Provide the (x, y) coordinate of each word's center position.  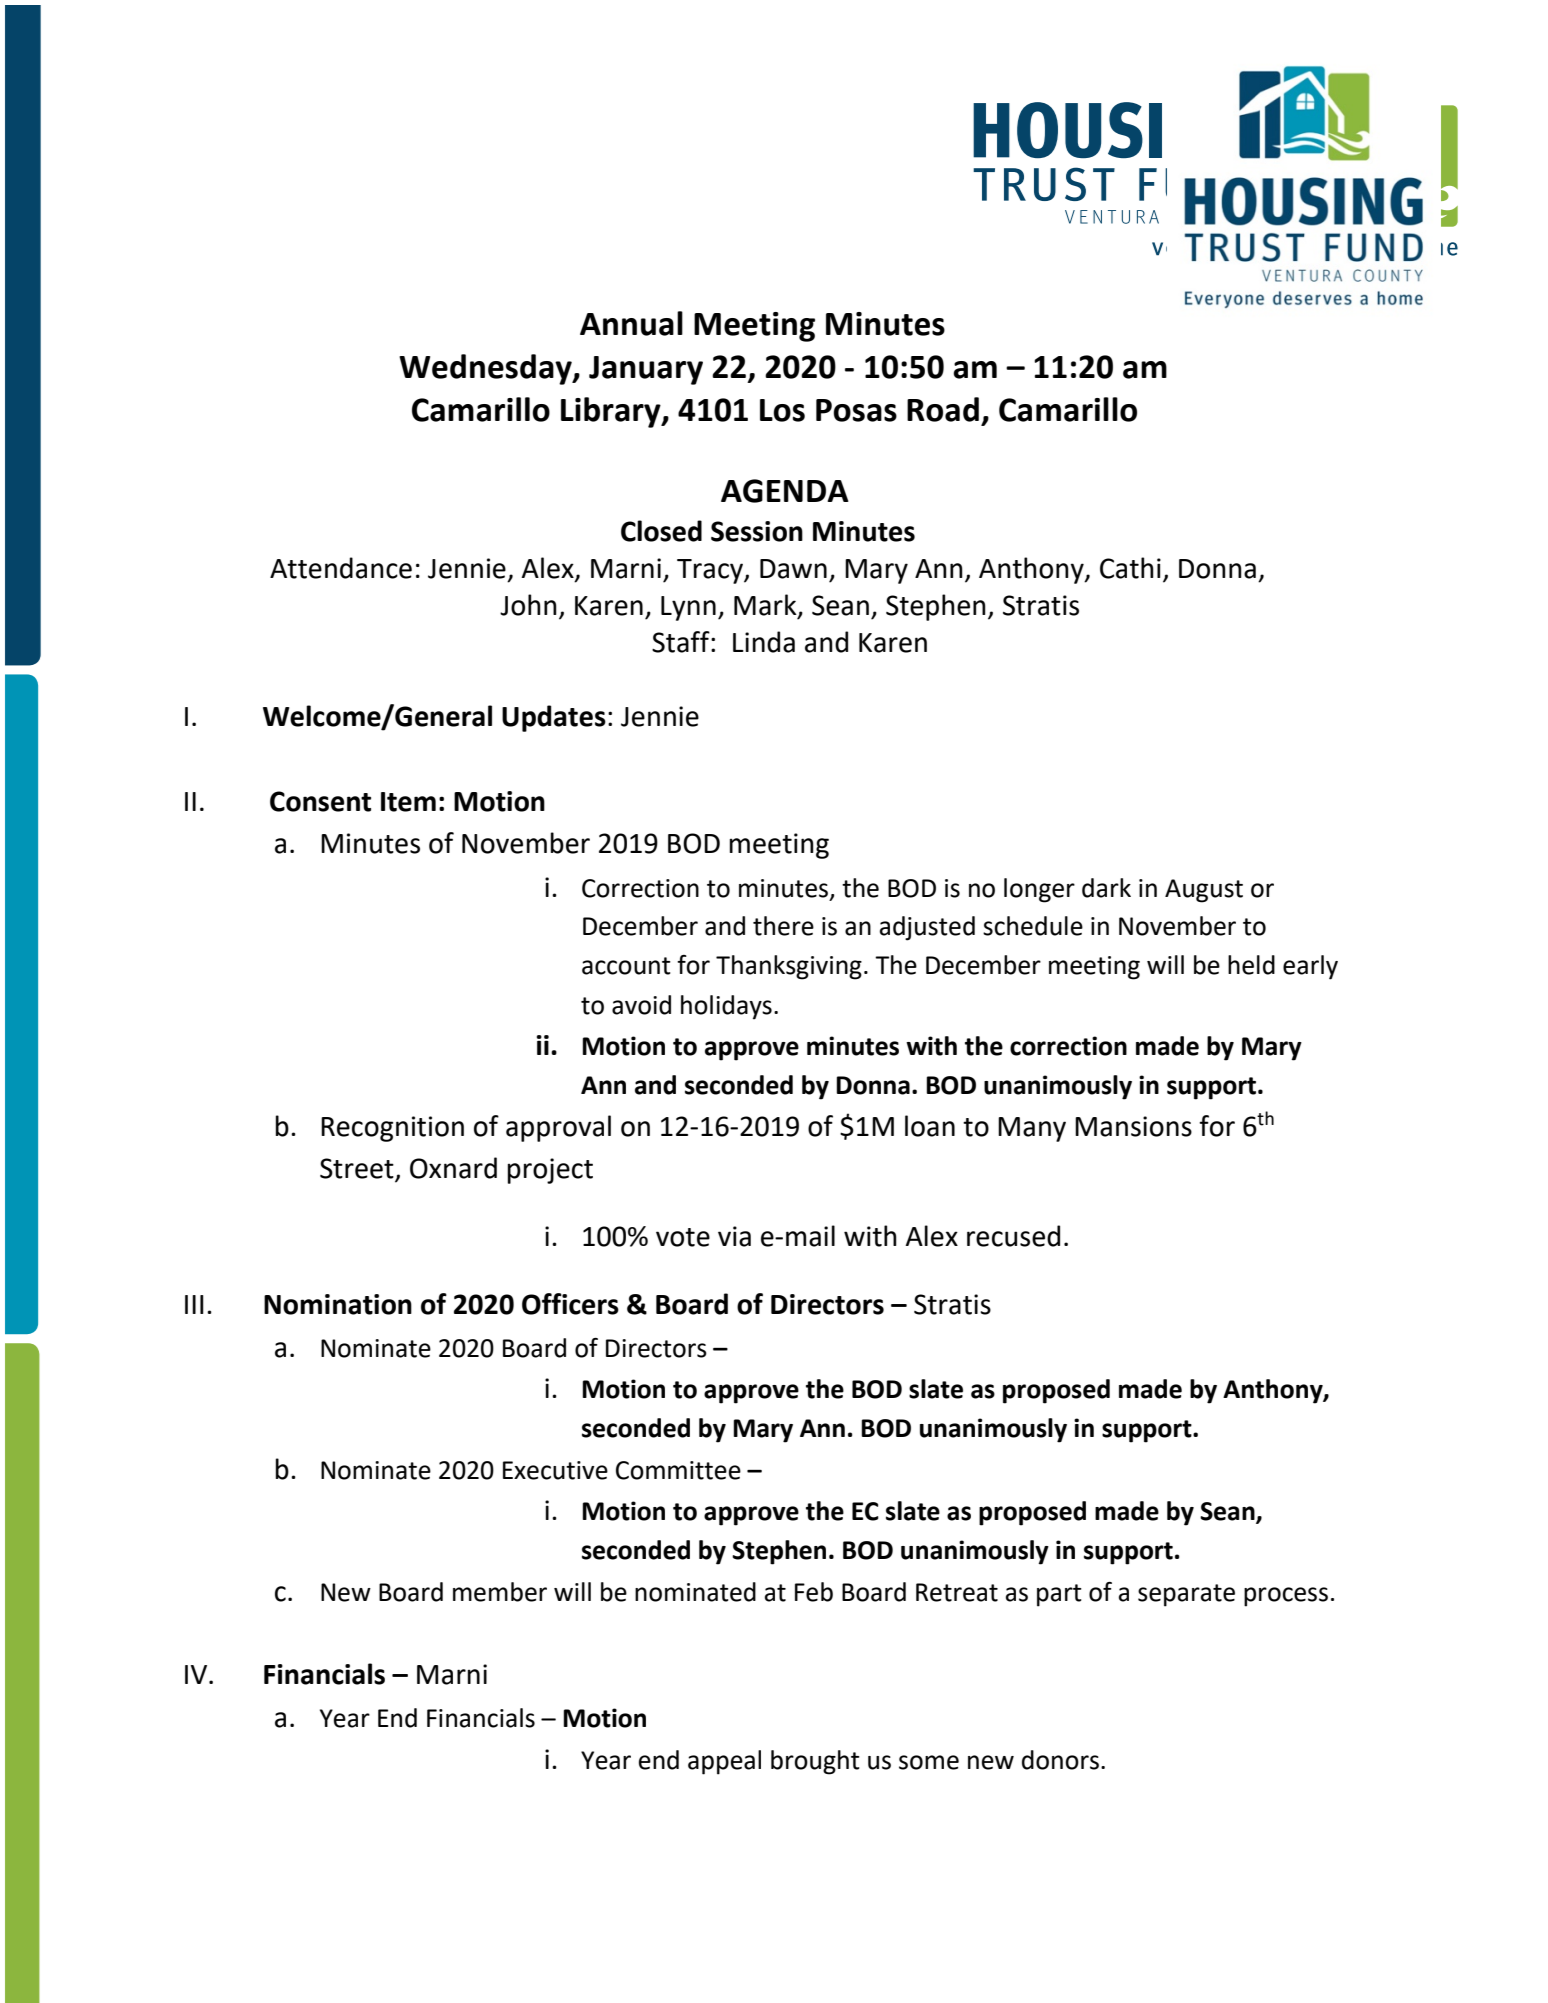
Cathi (1130, 568)
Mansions (1133, 1126)
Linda (764, 642)
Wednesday (486, 369)
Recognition (392, 1129)
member (500, 1592)
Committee (678, 1470)
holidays (726, 1007)
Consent (320, 801)
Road (943, 409)
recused (1013, 1236)
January (646, 370)
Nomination (338, 1304)
